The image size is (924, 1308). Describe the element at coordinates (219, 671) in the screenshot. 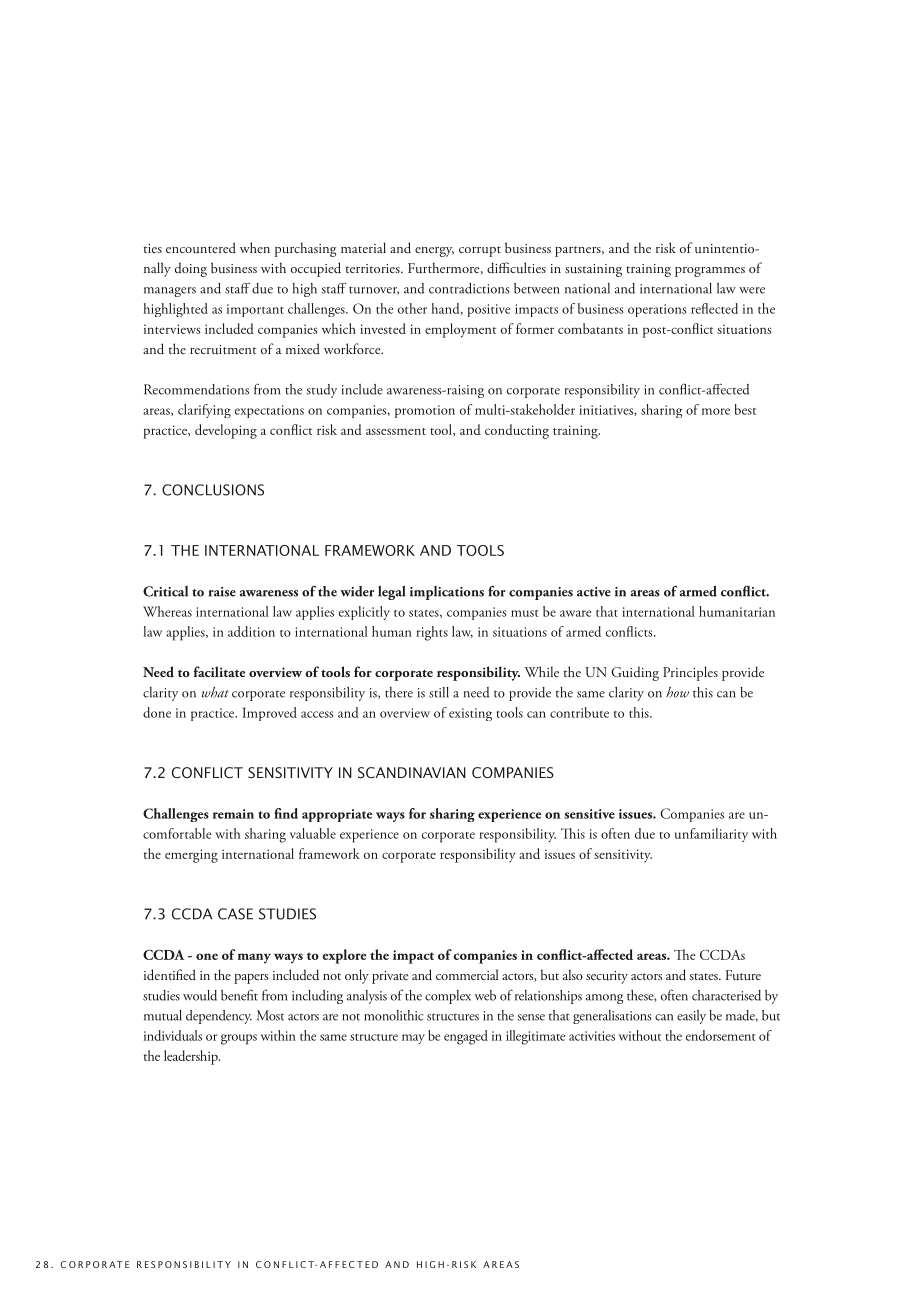

I see `facilitate` at that location.
